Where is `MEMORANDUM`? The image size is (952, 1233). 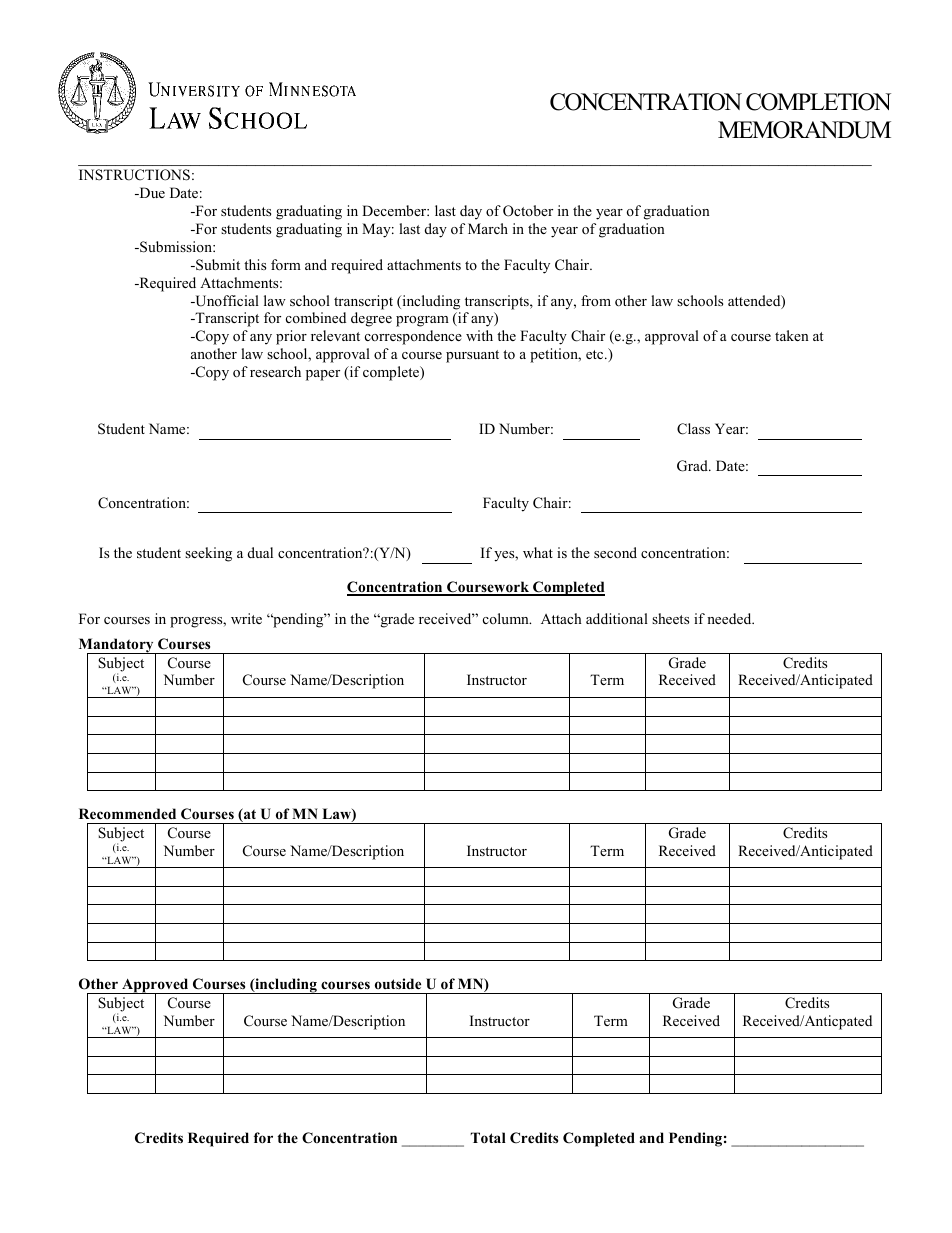
MEMORANDUM is located at coordinates (804, 130).
